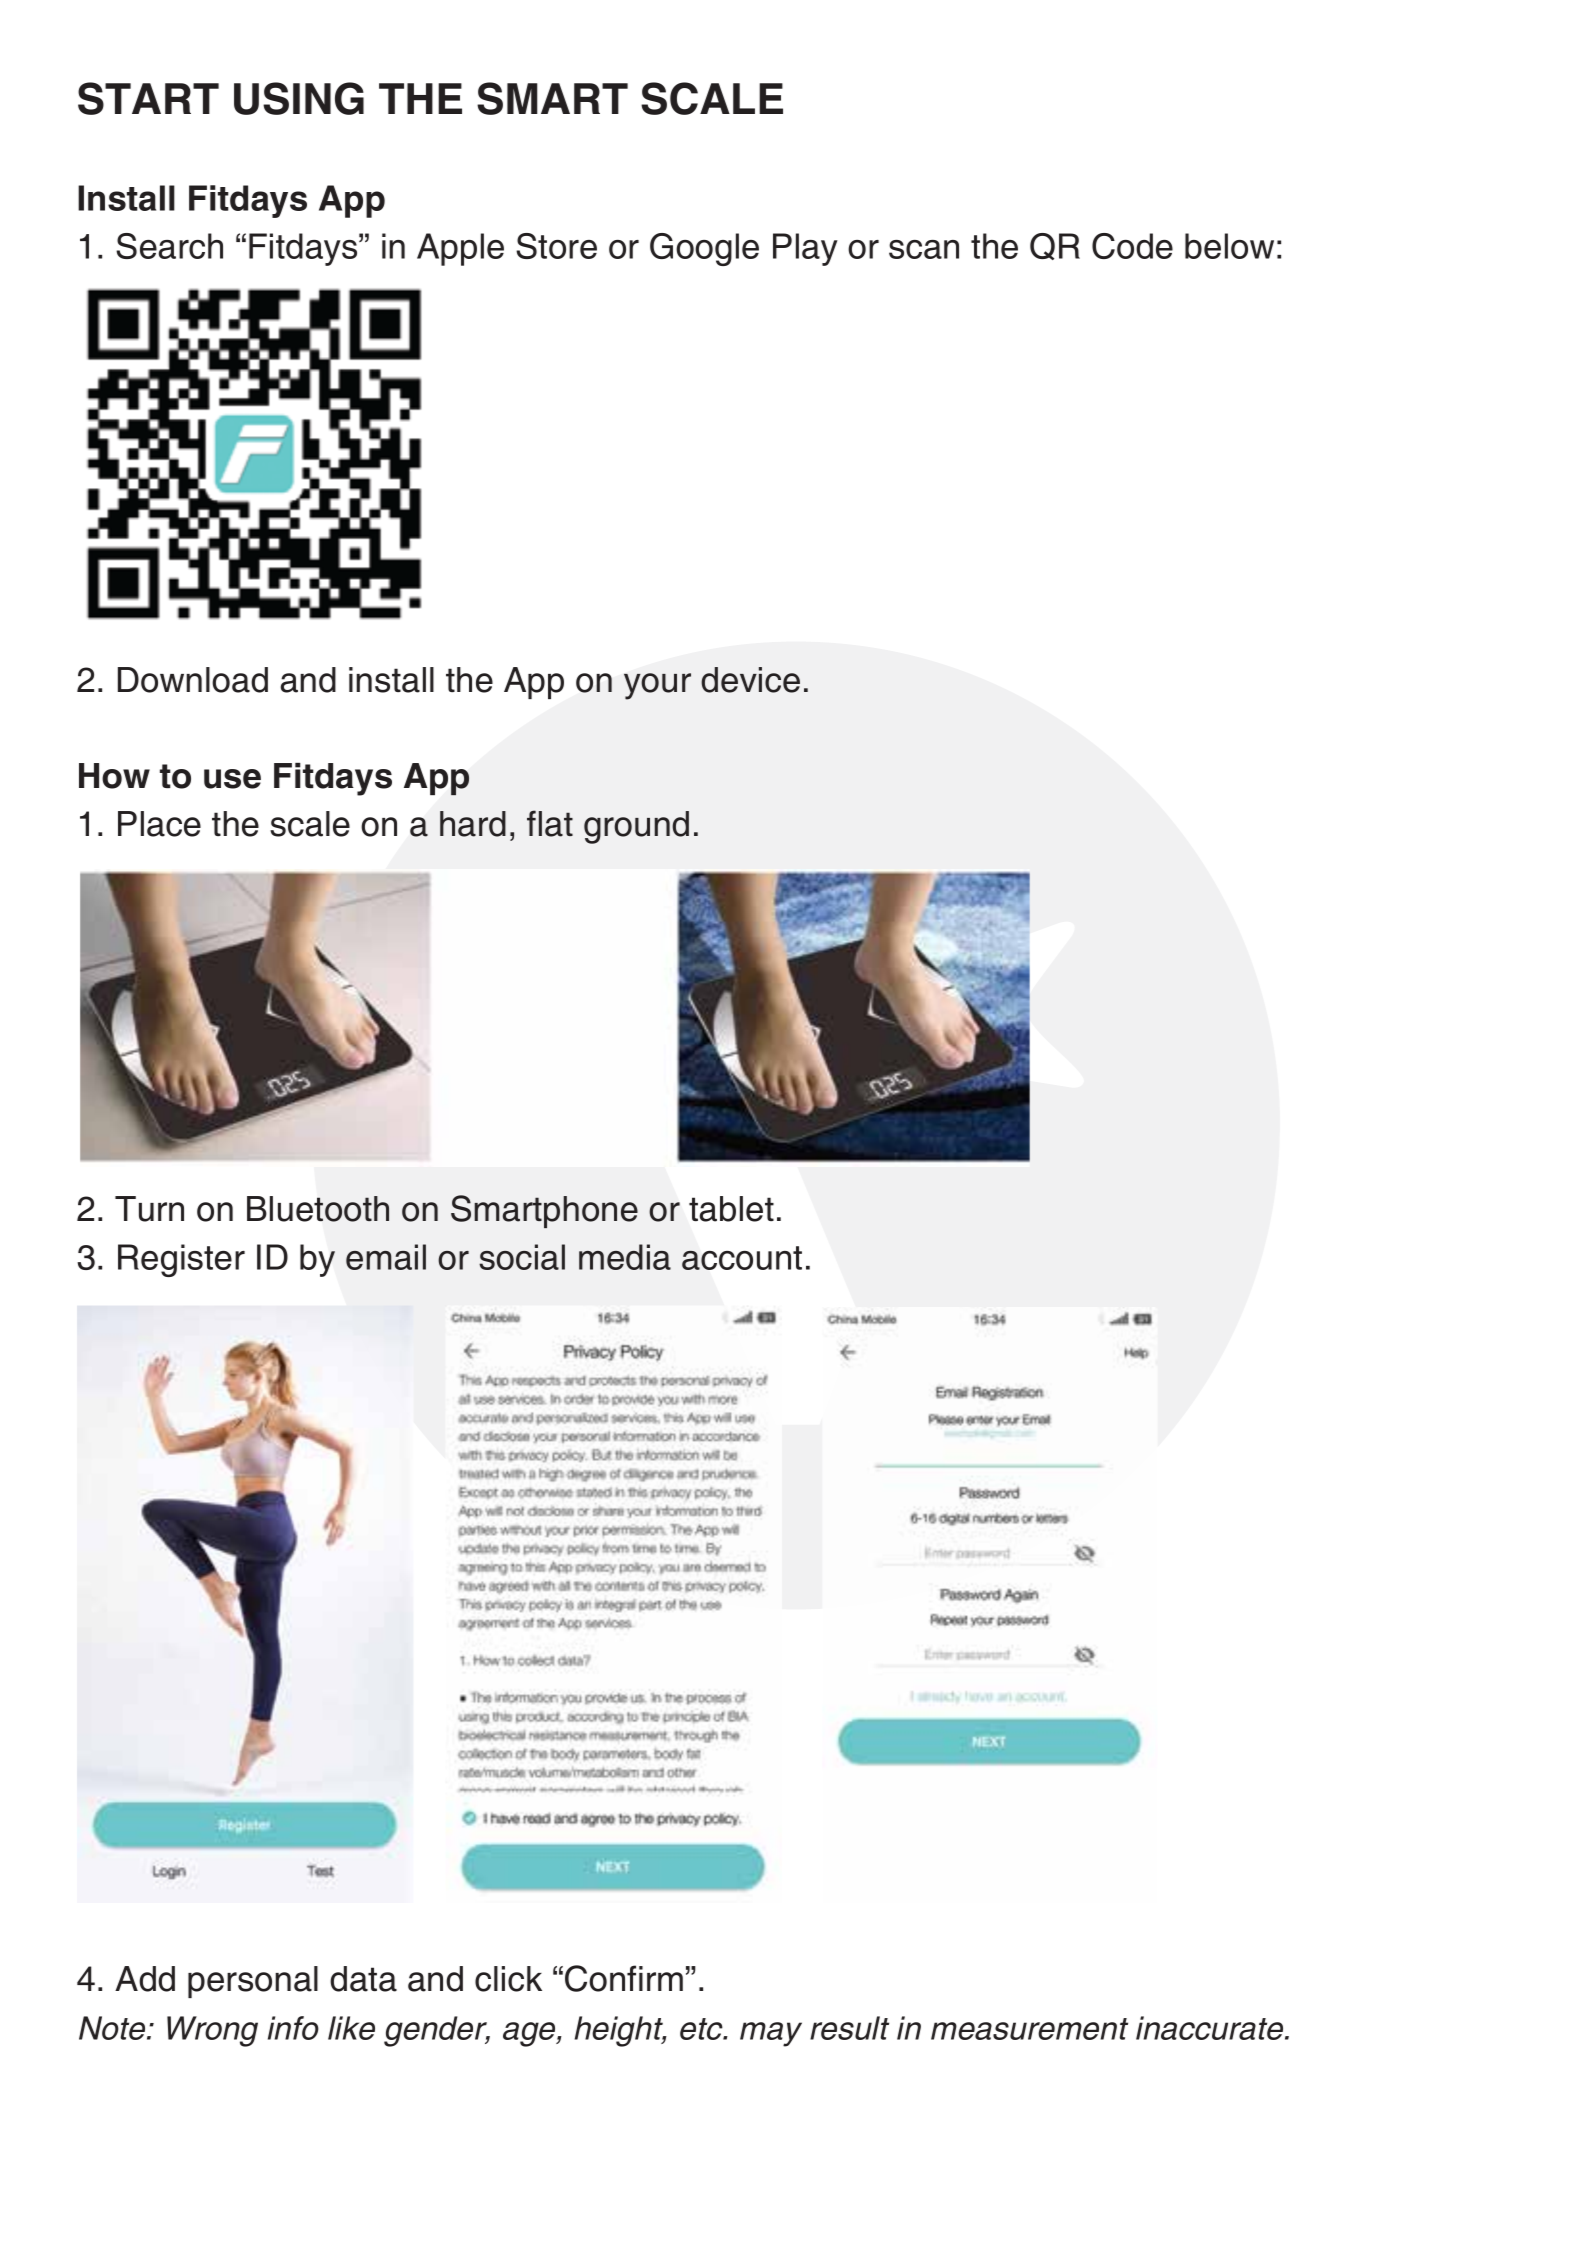  What do you see at coordinates (1029, 2029) in the image?
I see `measurement` at bounding box center [1029, 2029].
